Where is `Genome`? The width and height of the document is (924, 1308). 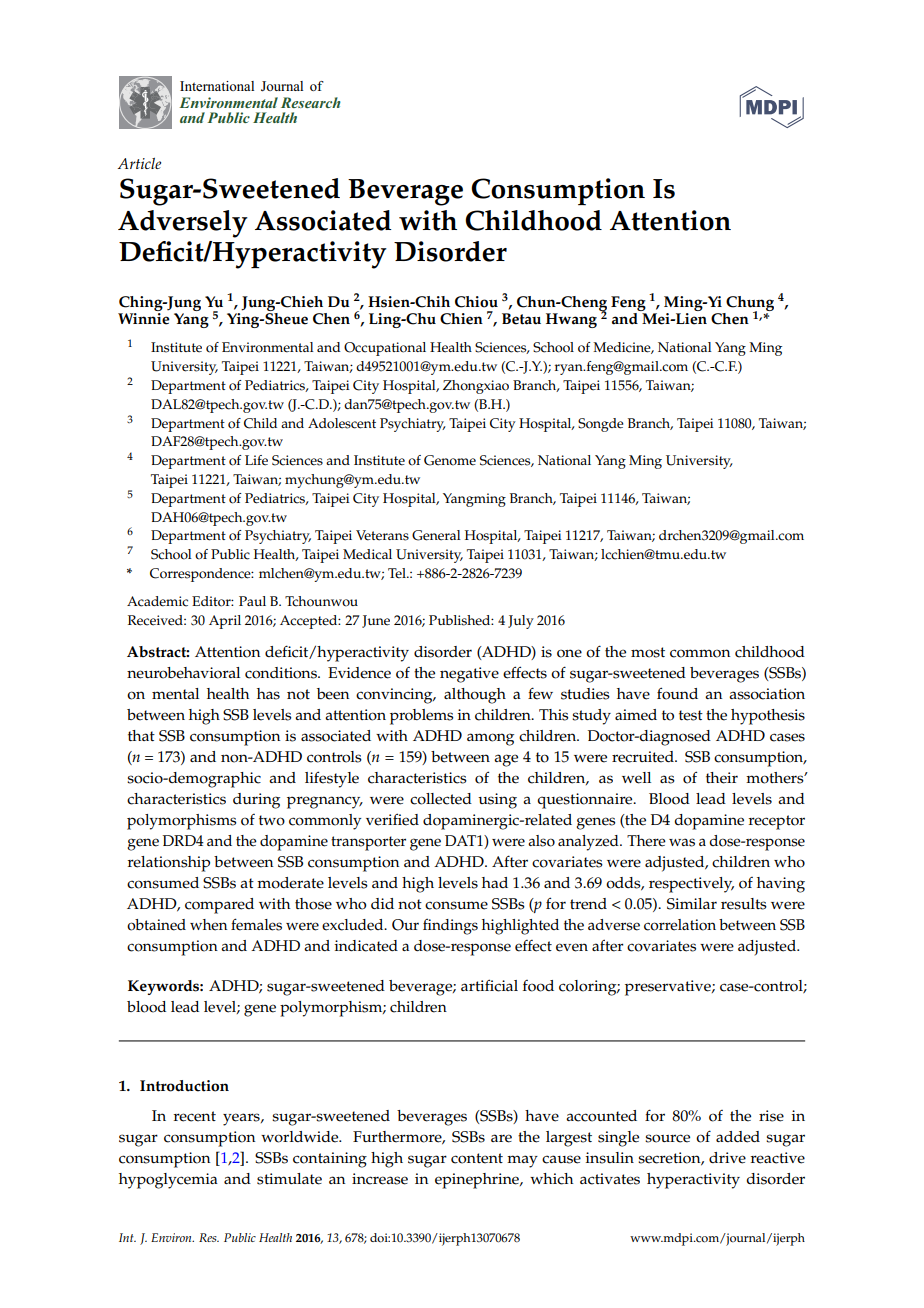
Genome is located at coordinates (450, 460).
